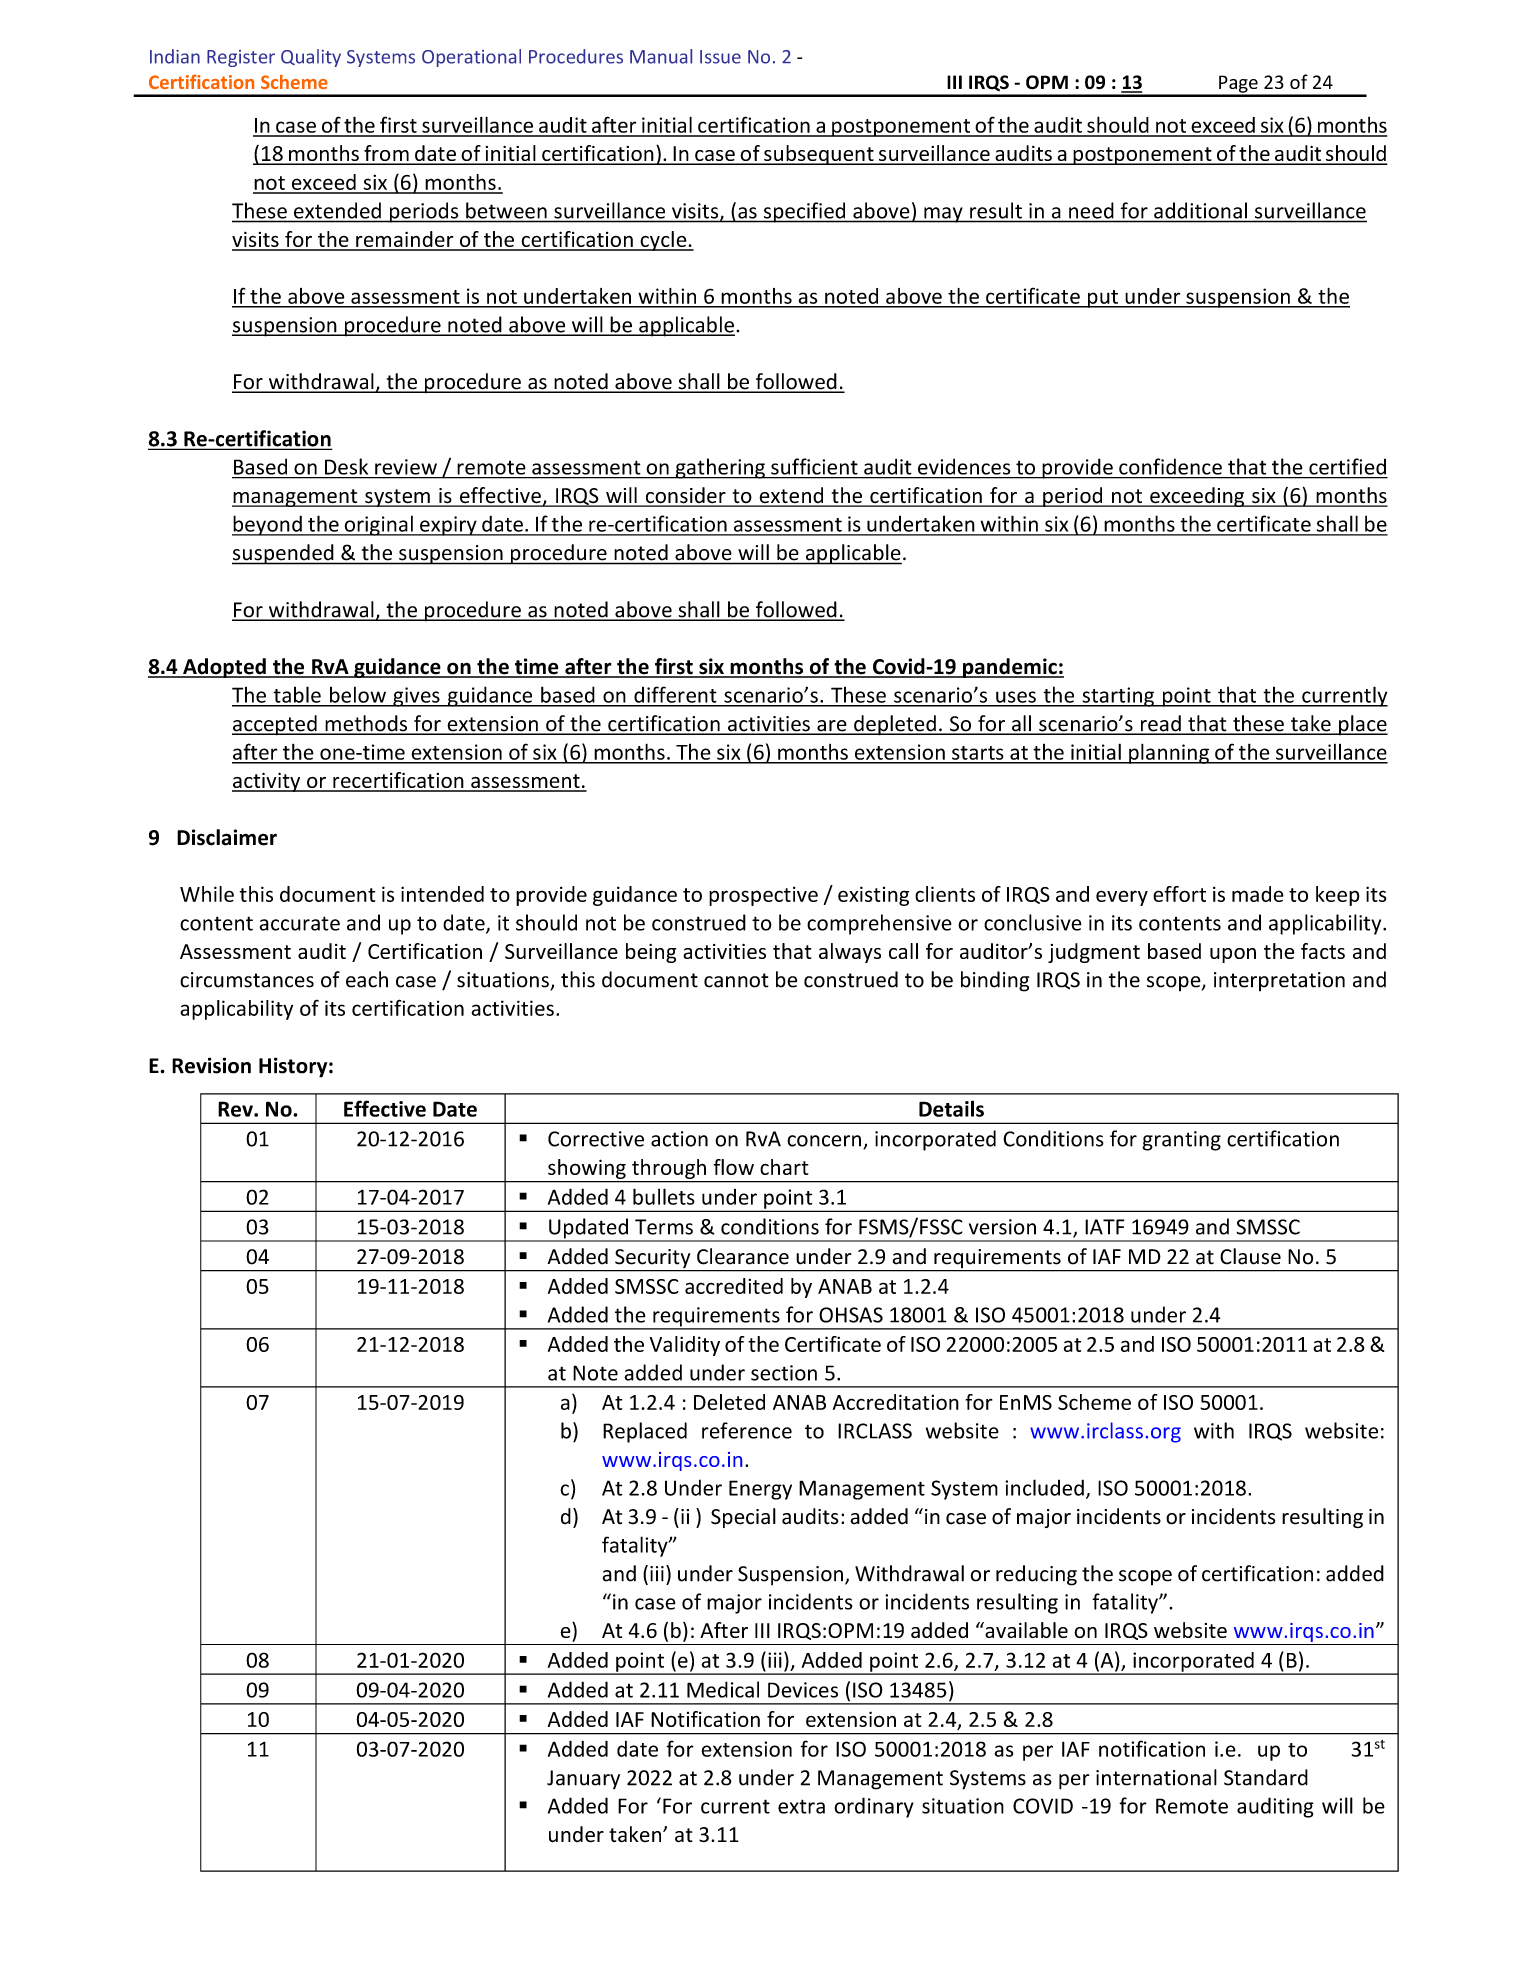 The image size is (1517, 1963). I want to click on Clause, so click(1250, 1256).
